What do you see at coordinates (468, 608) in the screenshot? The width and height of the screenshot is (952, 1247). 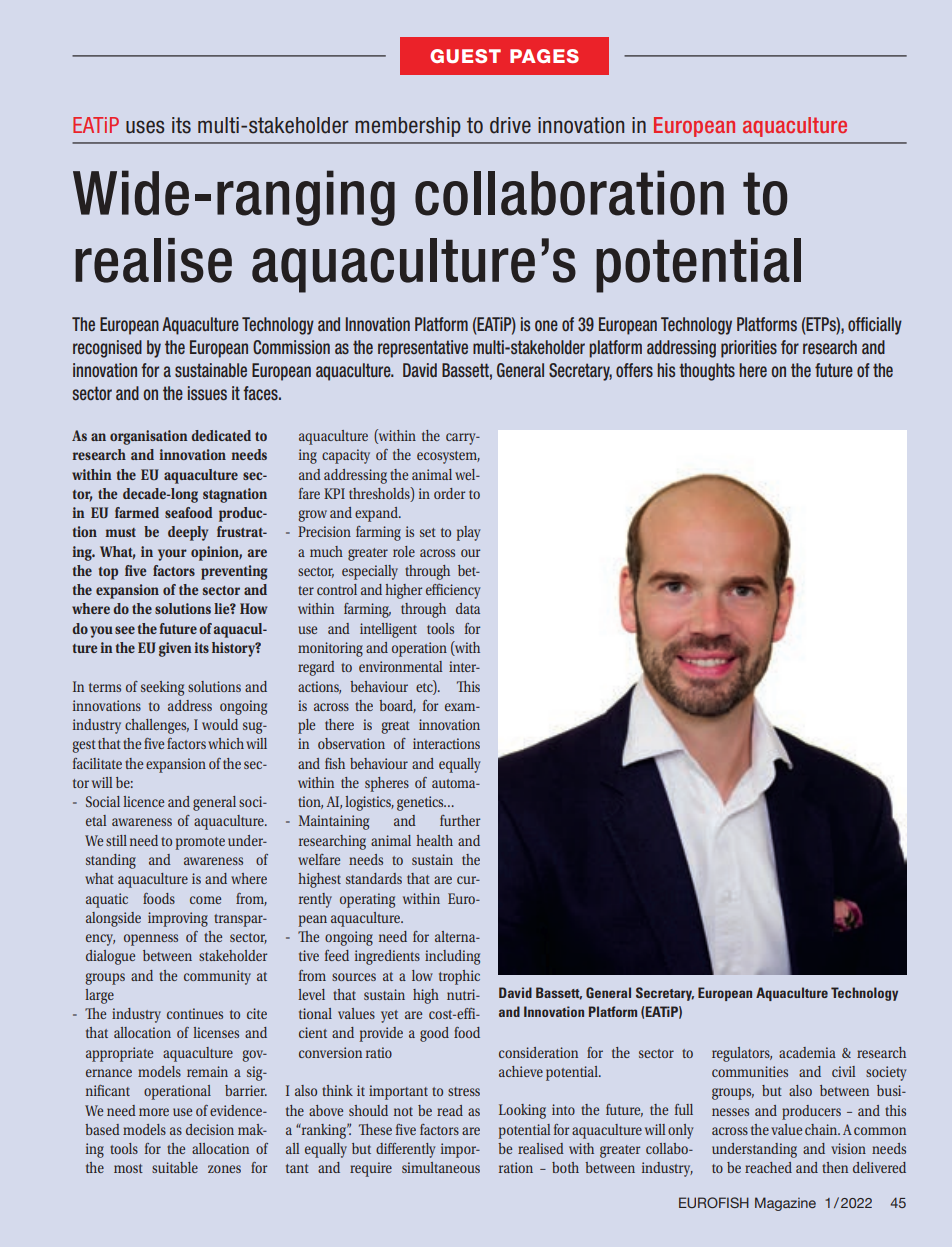 I see `data` at bounding box center [468, 608].
